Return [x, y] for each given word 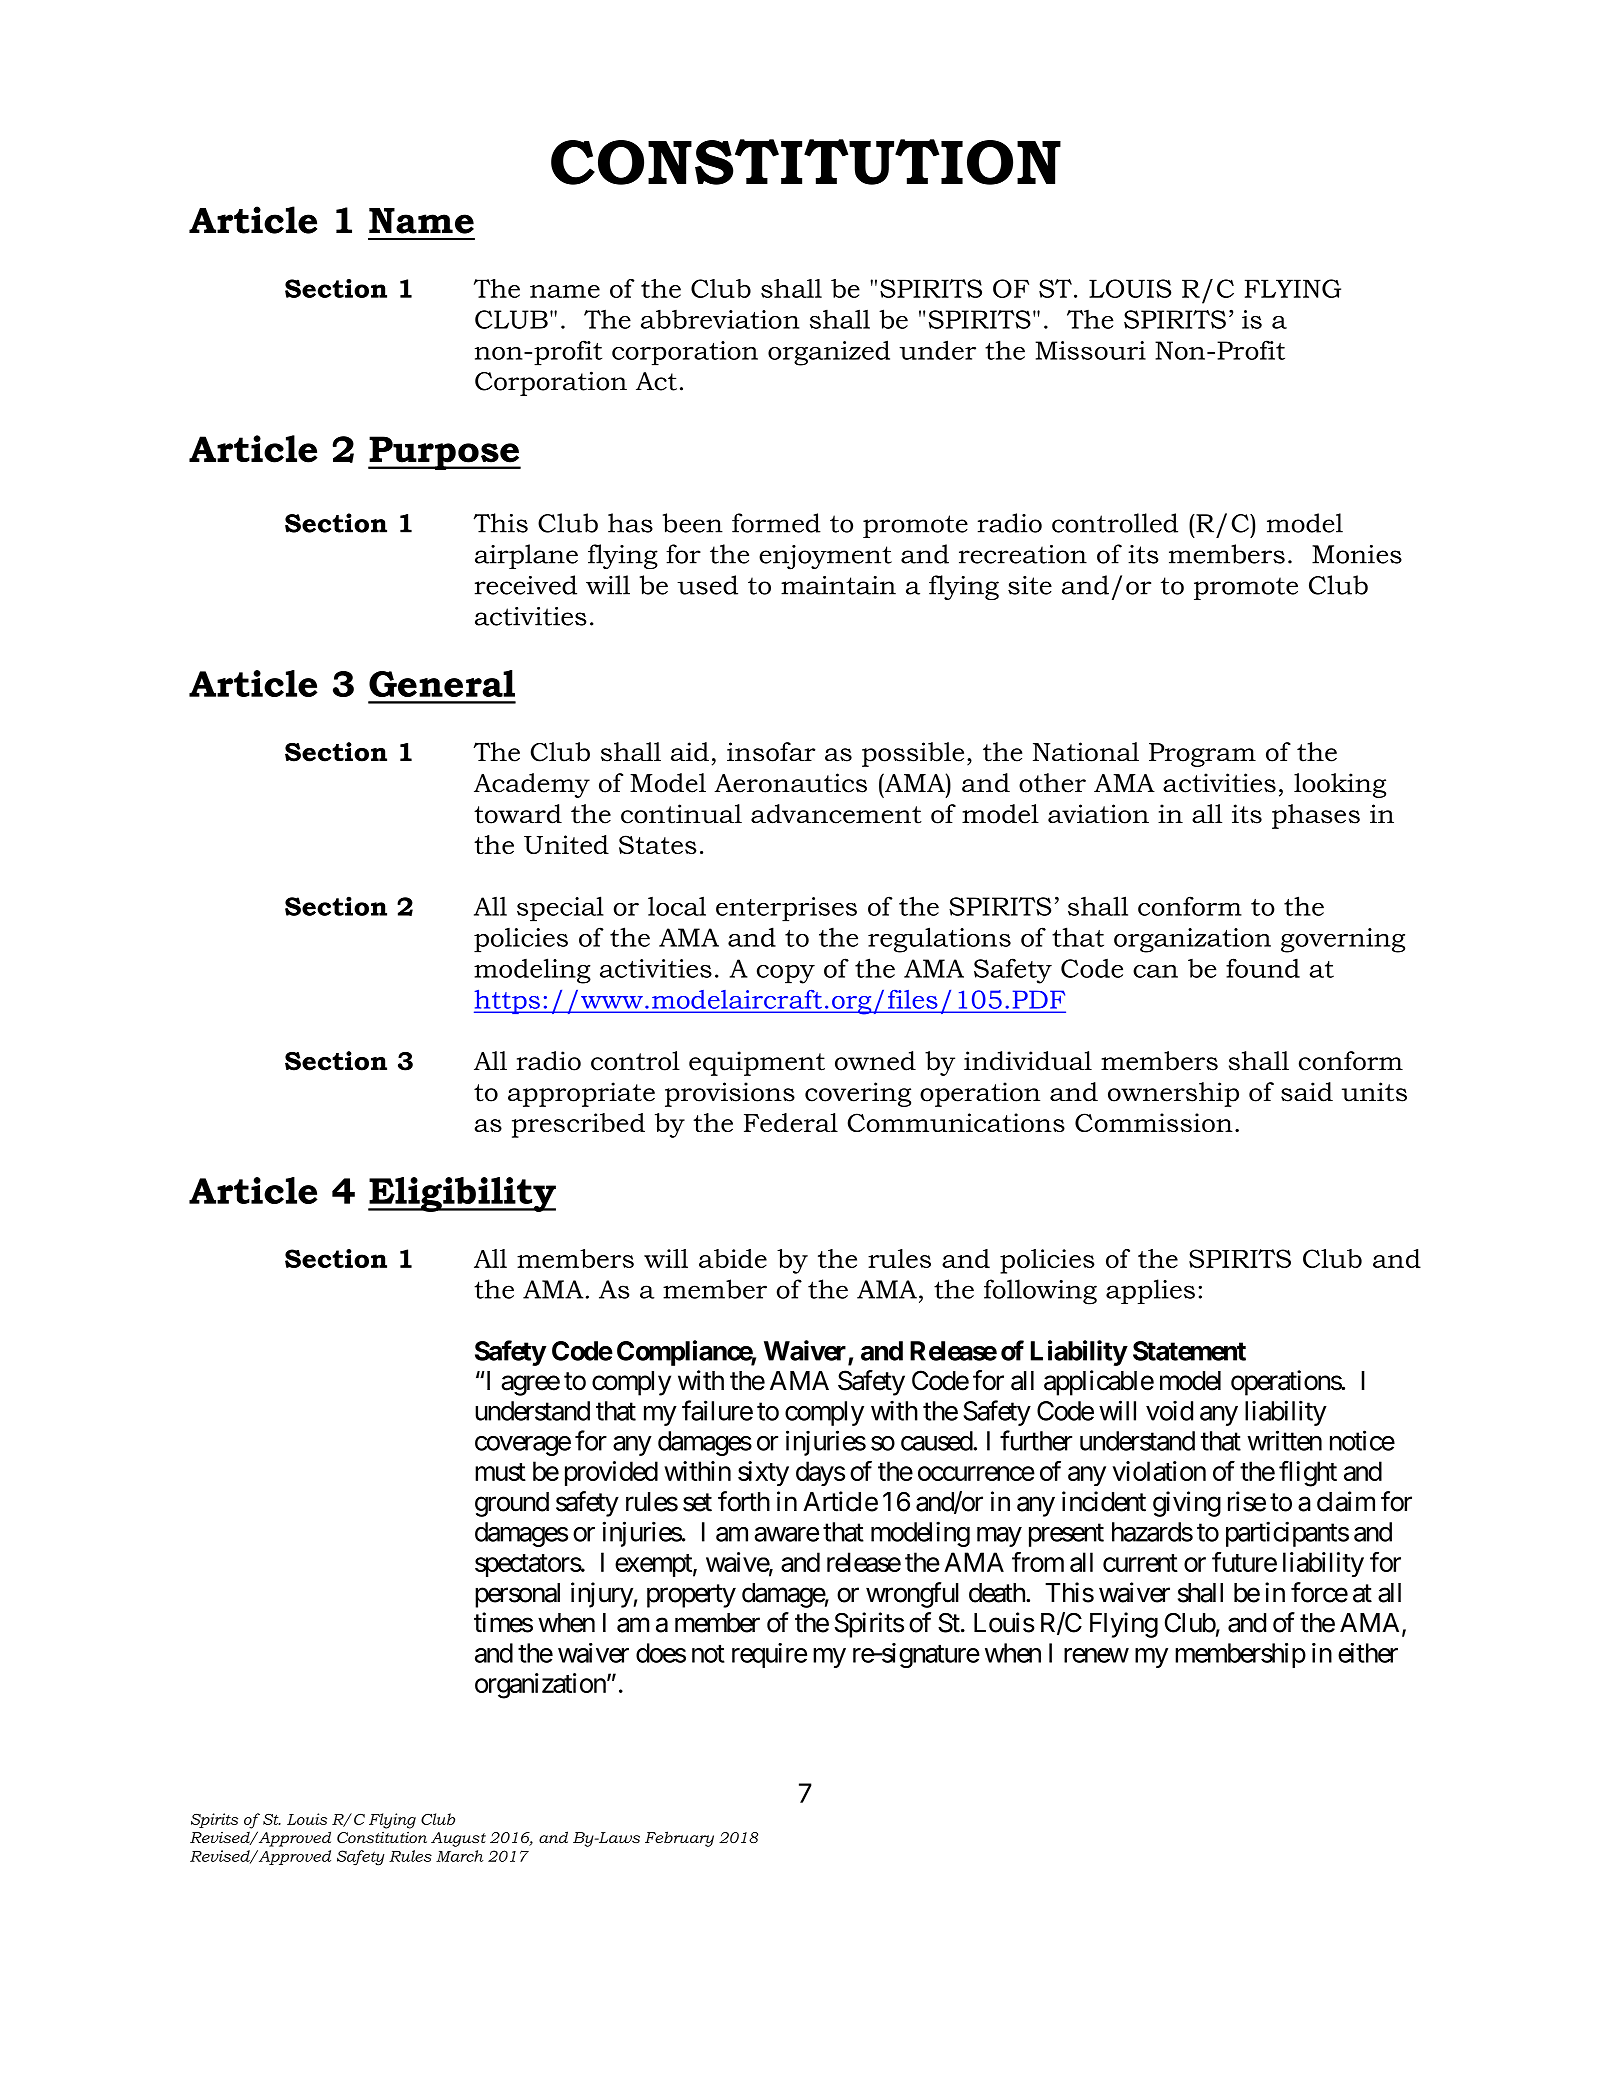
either [1368, 1653]
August [458, 1839]
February [679, 1839]
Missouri [1090, 350]
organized [829, 353]
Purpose [444, 453]
